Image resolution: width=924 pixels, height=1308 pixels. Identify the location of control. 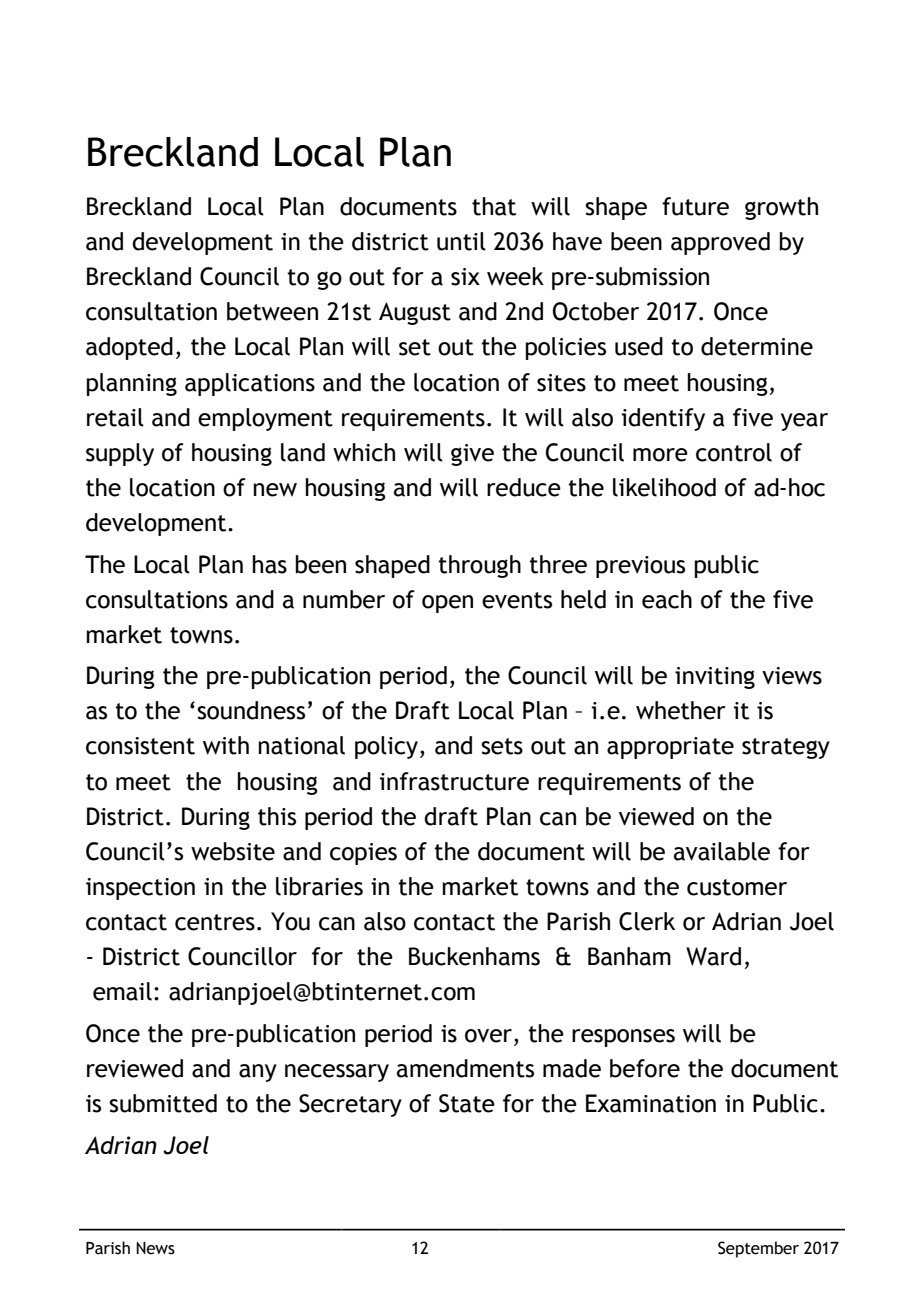
(734, 452).
